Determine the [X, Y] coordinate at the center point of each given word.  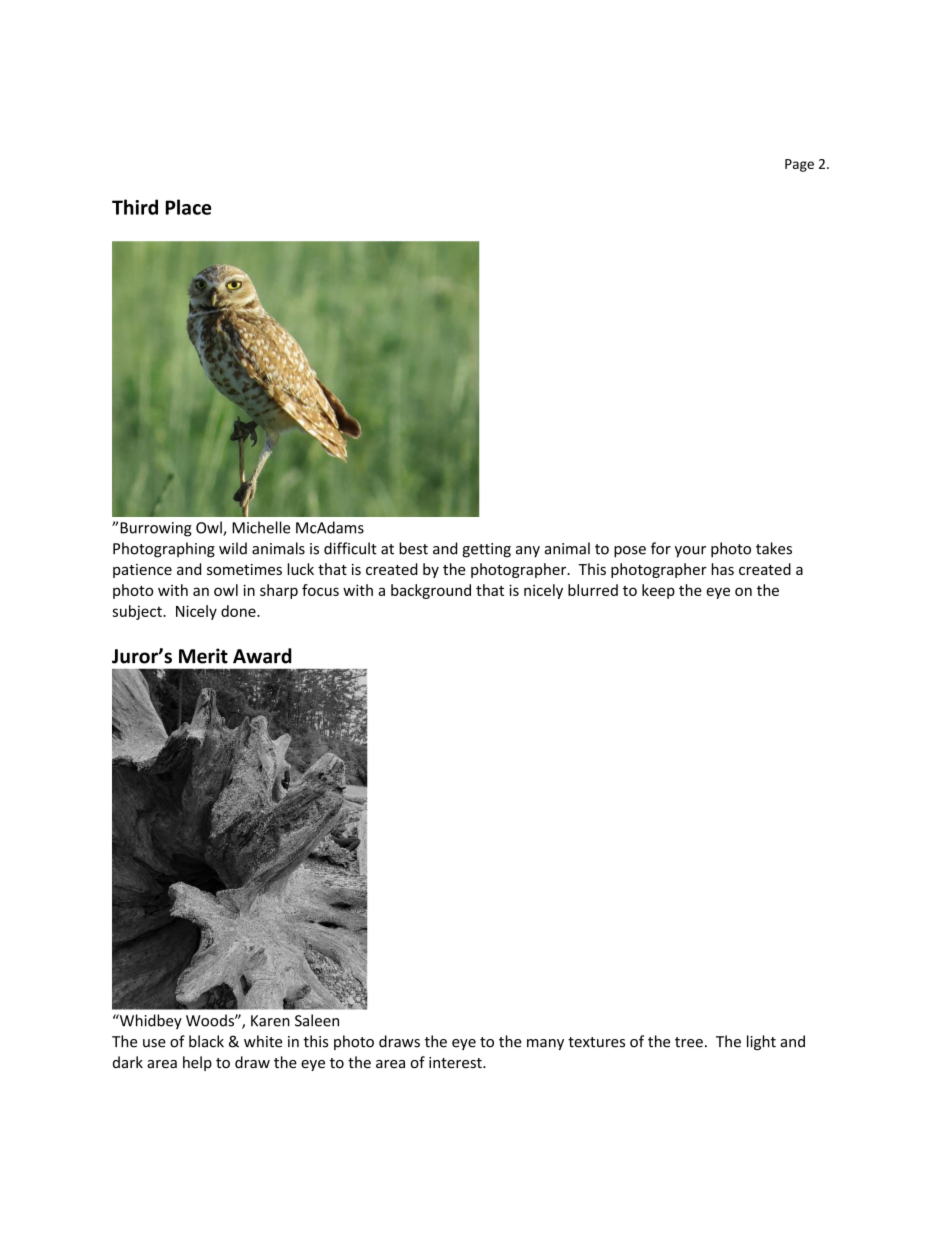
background [431, 591]
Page [799, 165]
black [206, 1041]
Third [135, 207]
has [723, 569]
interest [456, 1063]
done [239, 611]
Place [188, 207]
